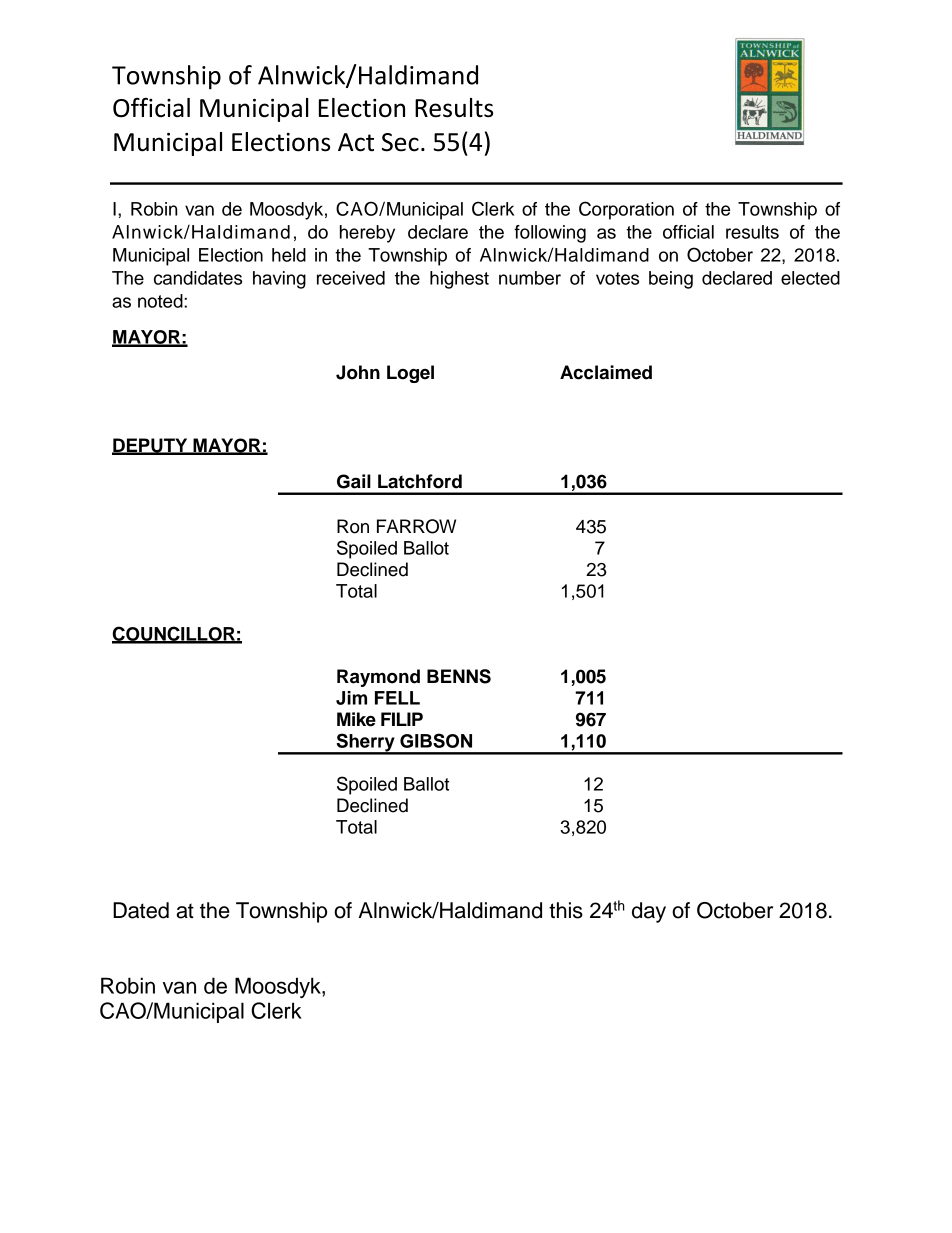  What do you see at coordinates (353, 526) in the screenshot?
I see `Ron` at bounding box center [353, 526].
